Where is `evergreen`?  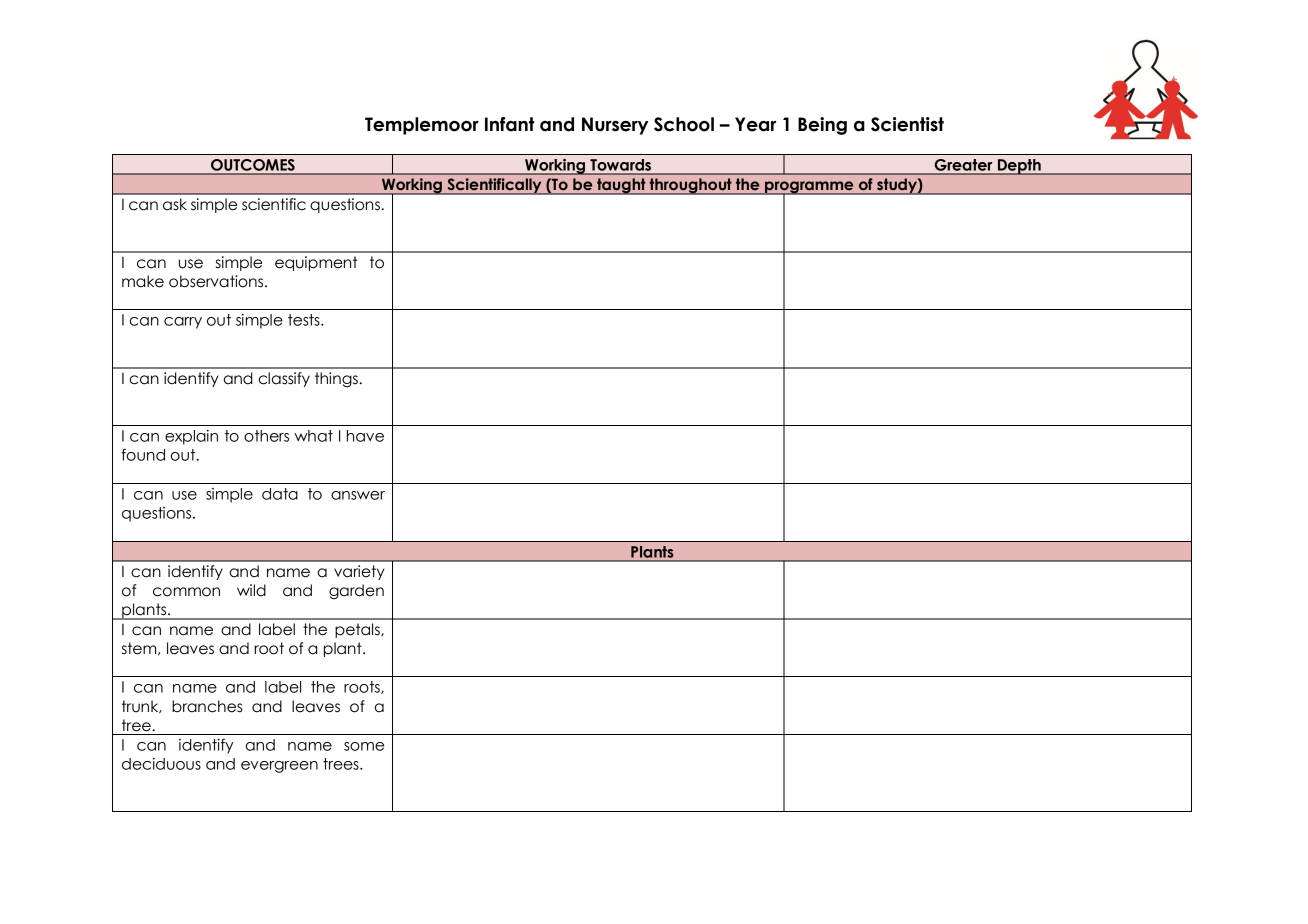
evergreen is located at coordinates (279, 767).
